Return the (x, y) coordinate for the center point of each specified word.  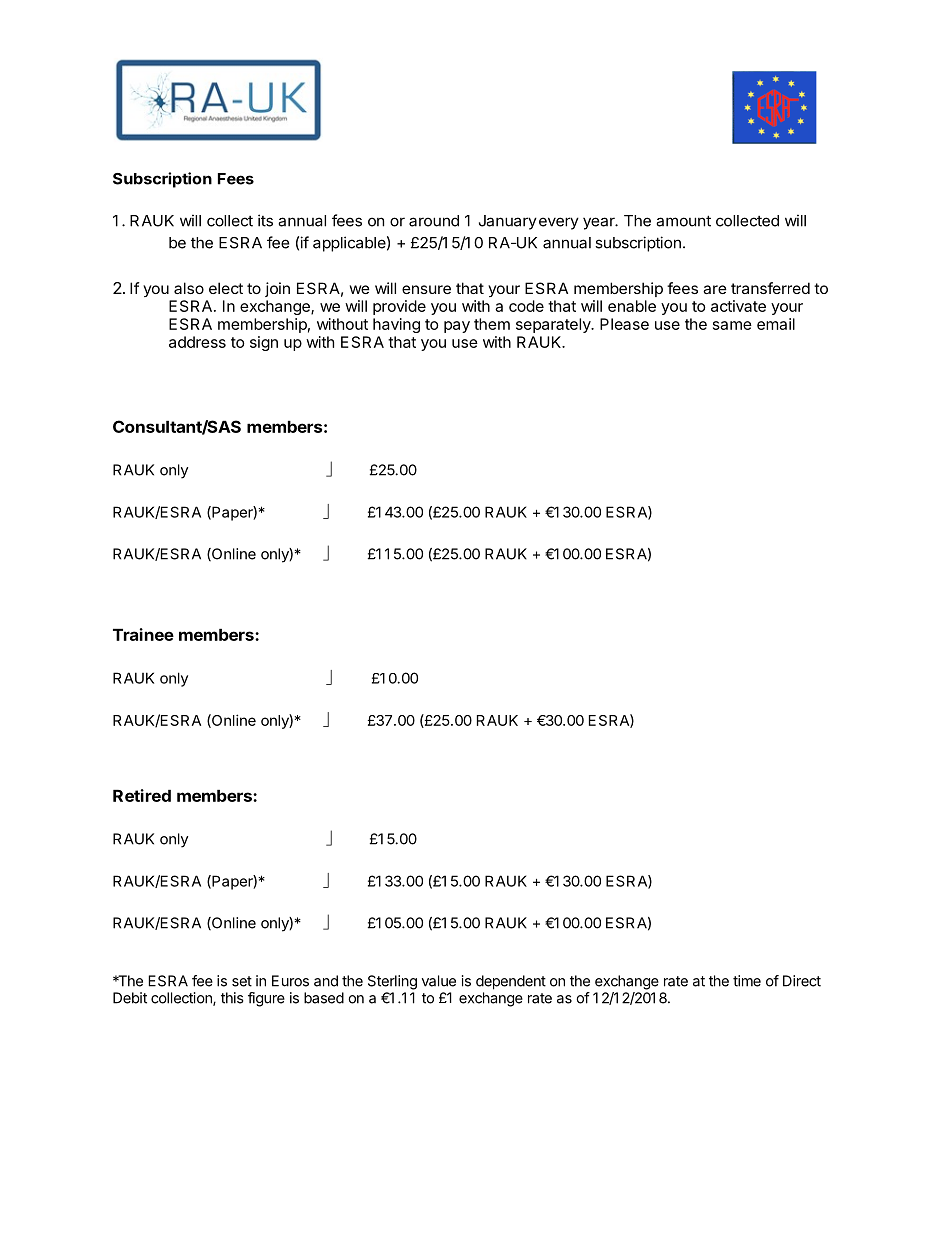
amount (683, 221)
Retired (142, 795)
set (242, 981)
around (434, 221)
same (732, 325)
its (265, 220)
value (439, 981)
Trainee (143, 634)
